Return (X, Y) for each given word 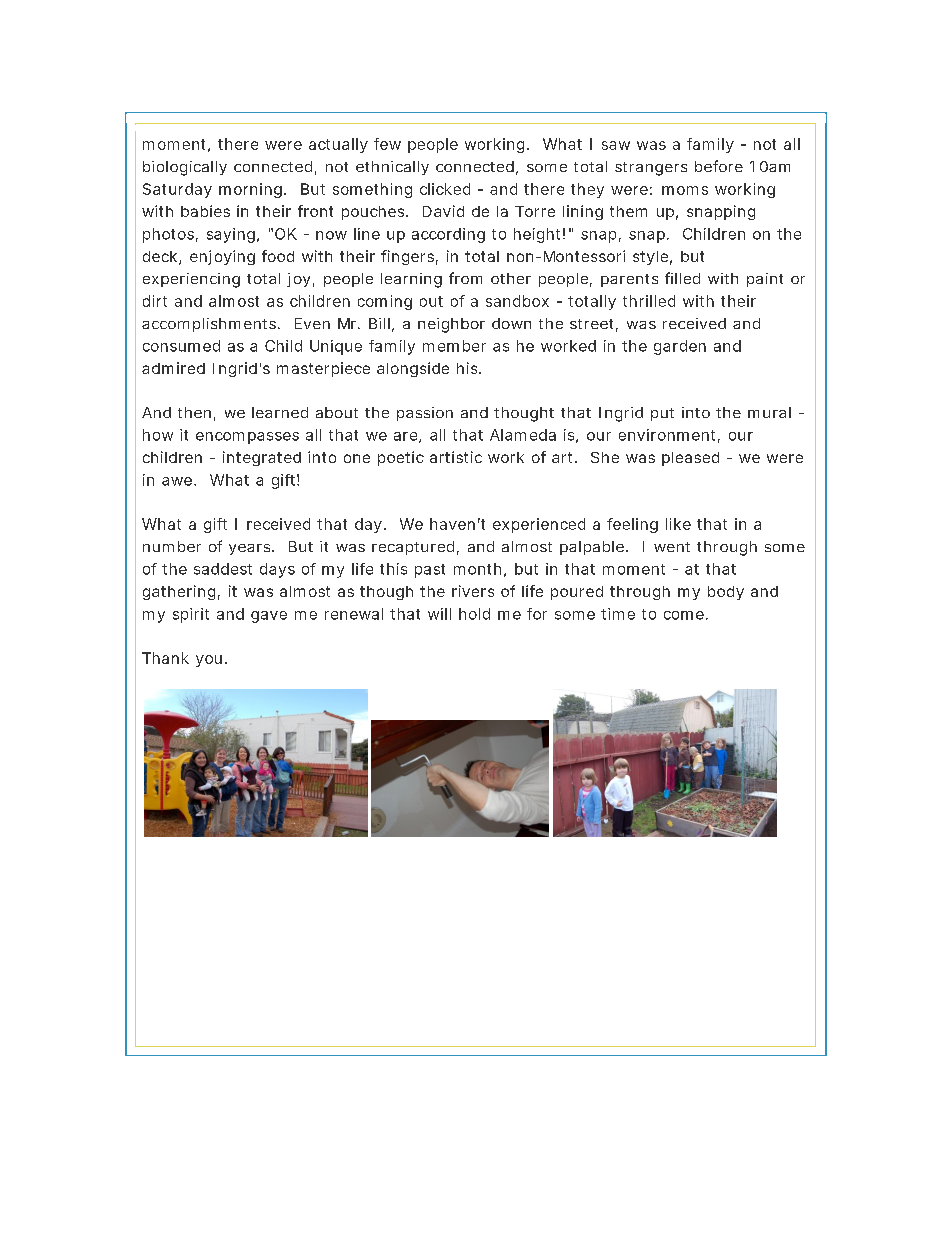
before (719, 166)
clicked (445, 189)
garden (680, 347)
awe (177, 481)
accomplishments (210, 325)
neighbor (451, 325)
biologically (185, 168)
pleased (690, 459)
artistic (456, 457)
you (209, 661)
